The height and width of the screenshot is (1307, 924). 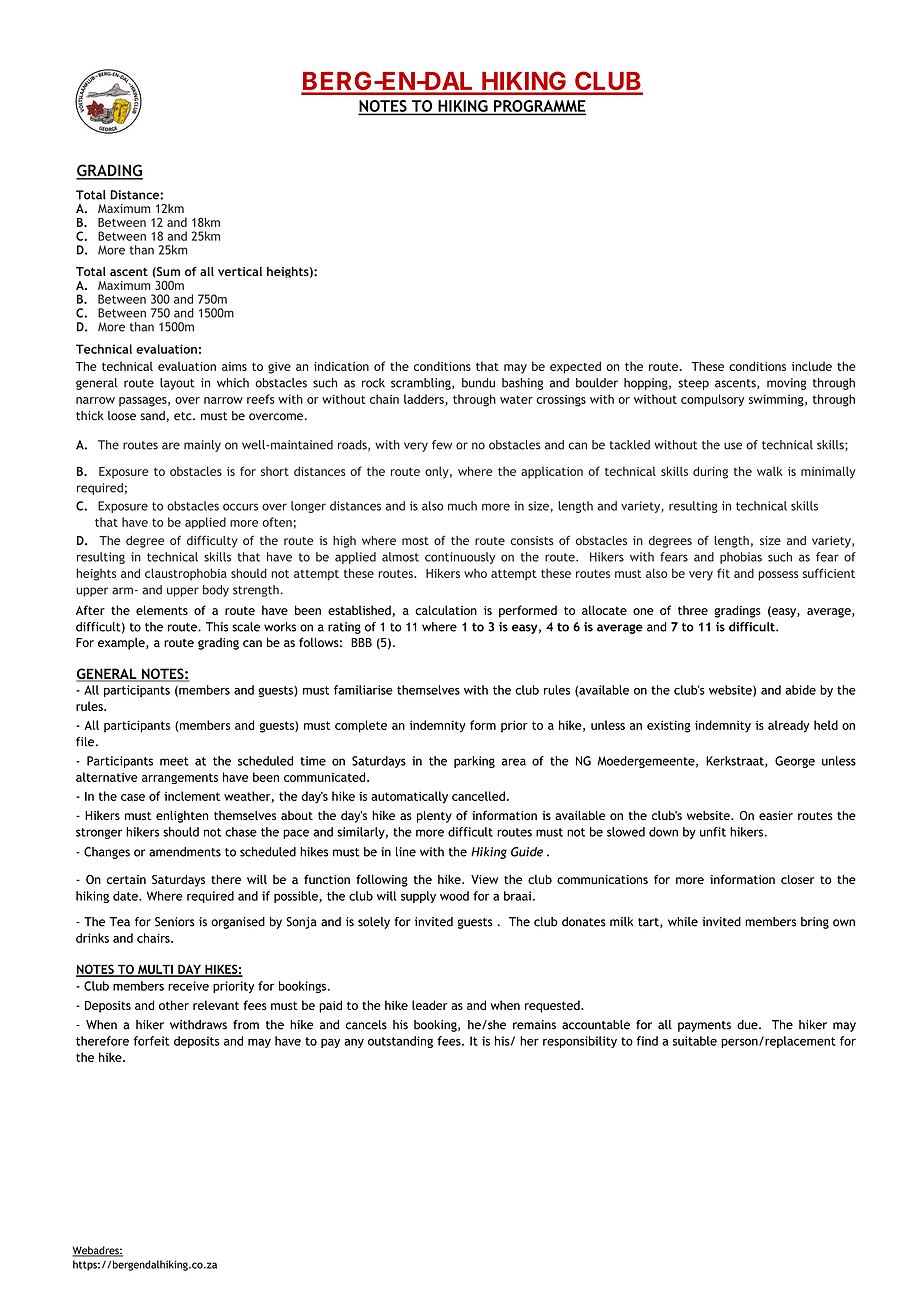 I want to click on leader, so click(x=430, y=1005).
